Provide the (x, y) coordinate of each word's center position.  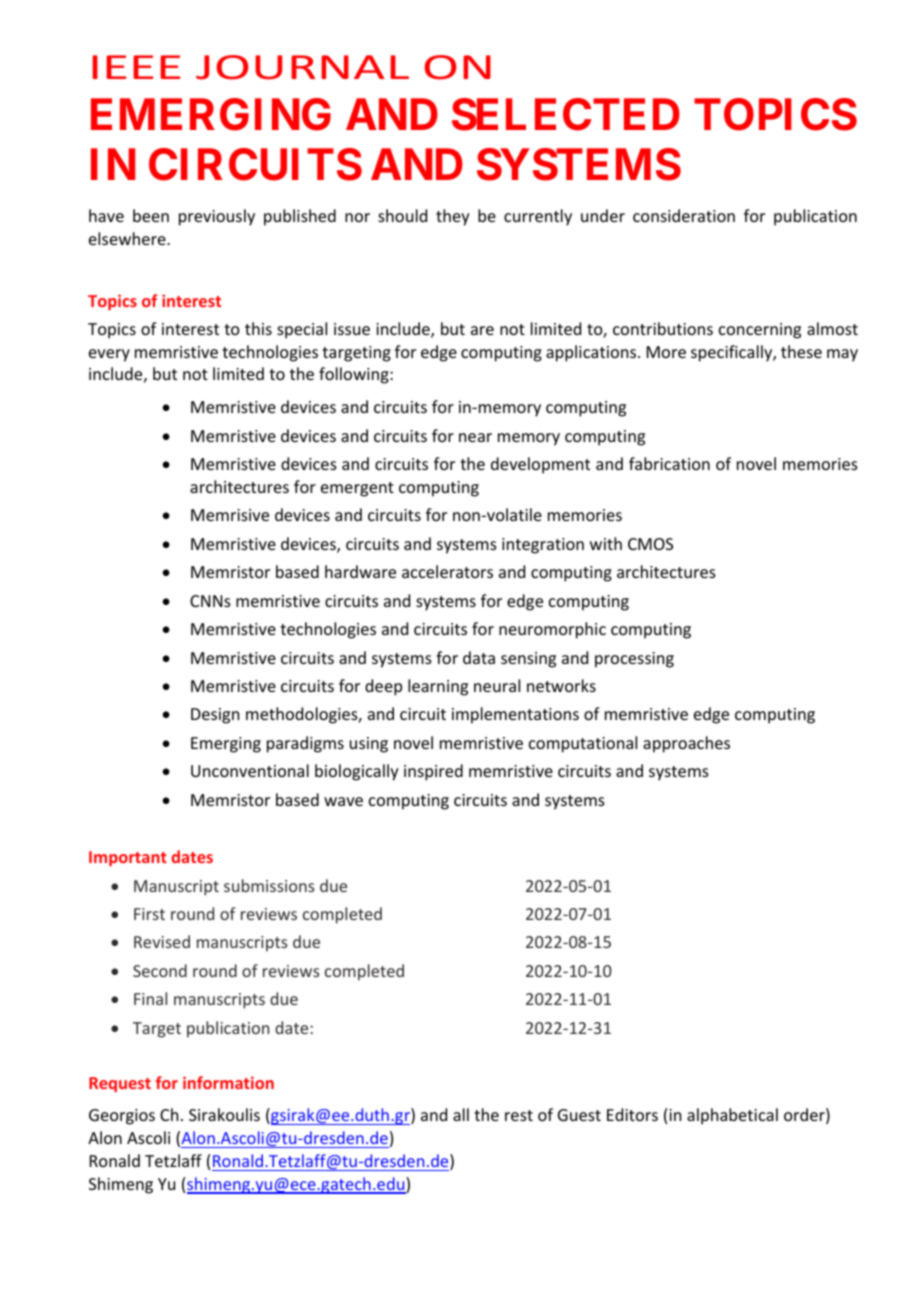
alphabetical (732, 1116)
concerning (760, 331)
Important (128, 859)
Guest (579, 1115)
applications (592, 353)
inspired (433, 772)
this (258, 328)
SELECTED (566, 114)
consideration (684, 215)
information (228, 1082)
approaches (686, 744)
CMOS (650, 544)
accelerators (447, 571)
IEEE (136, 67)
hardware (360, 571)
